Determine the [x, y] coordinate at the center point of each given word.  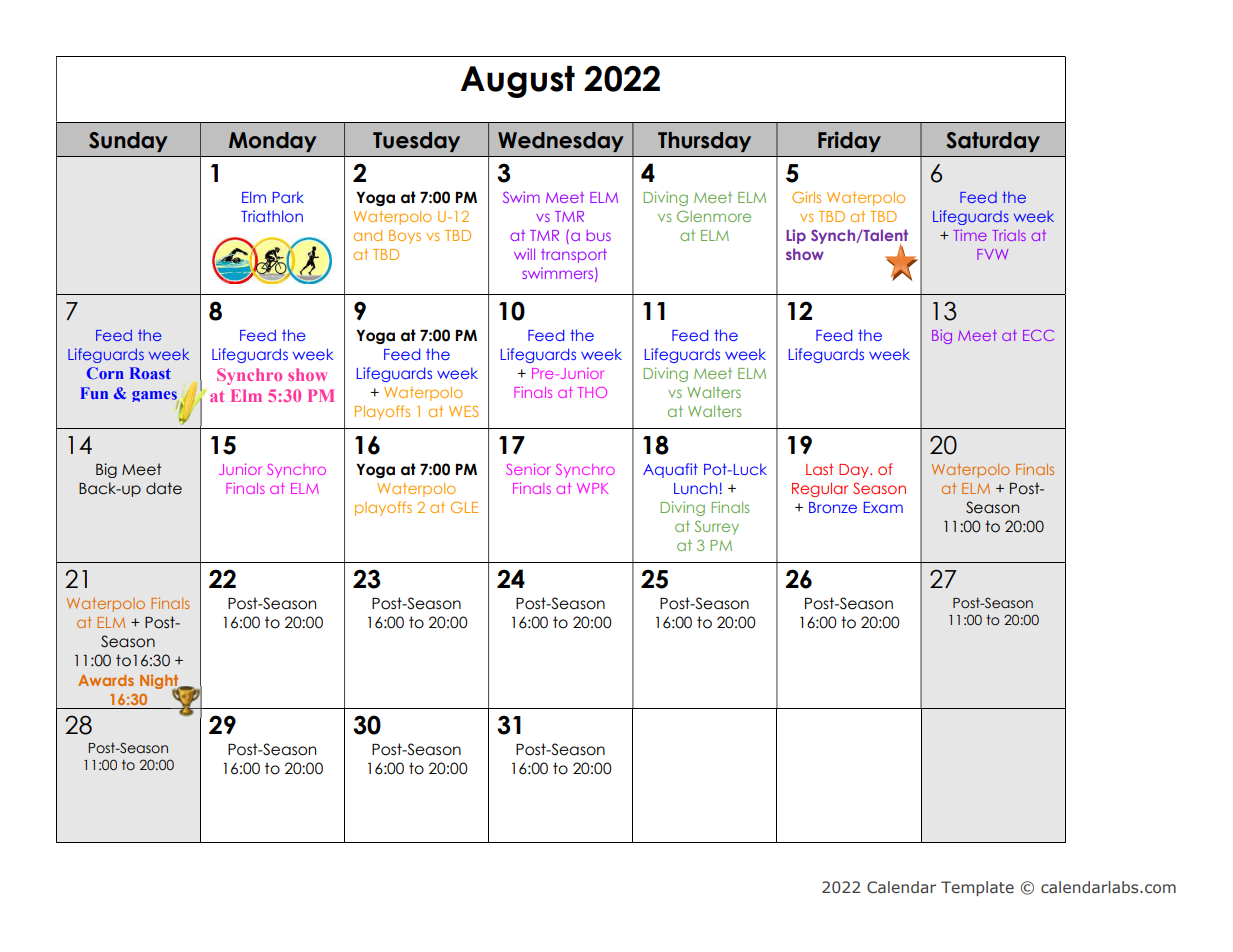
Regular [820, 489]
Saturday [993, 142]
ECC [1038, 335]
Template [977, 888]
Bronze [833, 507]
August [518, 82]
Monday [273, 142]
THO [592, 392]
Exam [883, 507]
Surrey [717, 527]
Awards [106, 680]
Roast [150, 373]
